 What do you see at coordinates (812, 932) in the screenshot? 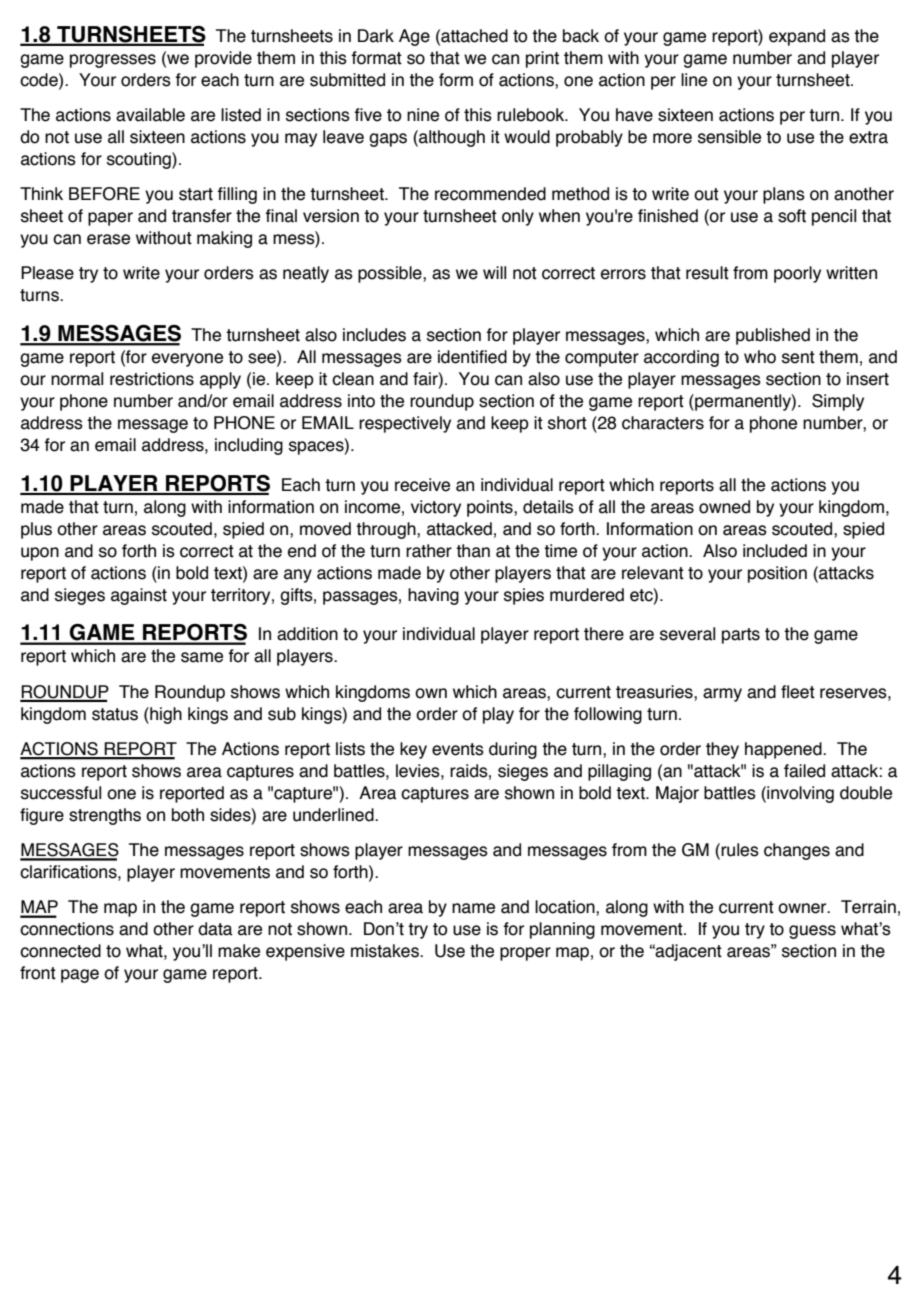
I see `guess` at bounding box center [812, 932].
